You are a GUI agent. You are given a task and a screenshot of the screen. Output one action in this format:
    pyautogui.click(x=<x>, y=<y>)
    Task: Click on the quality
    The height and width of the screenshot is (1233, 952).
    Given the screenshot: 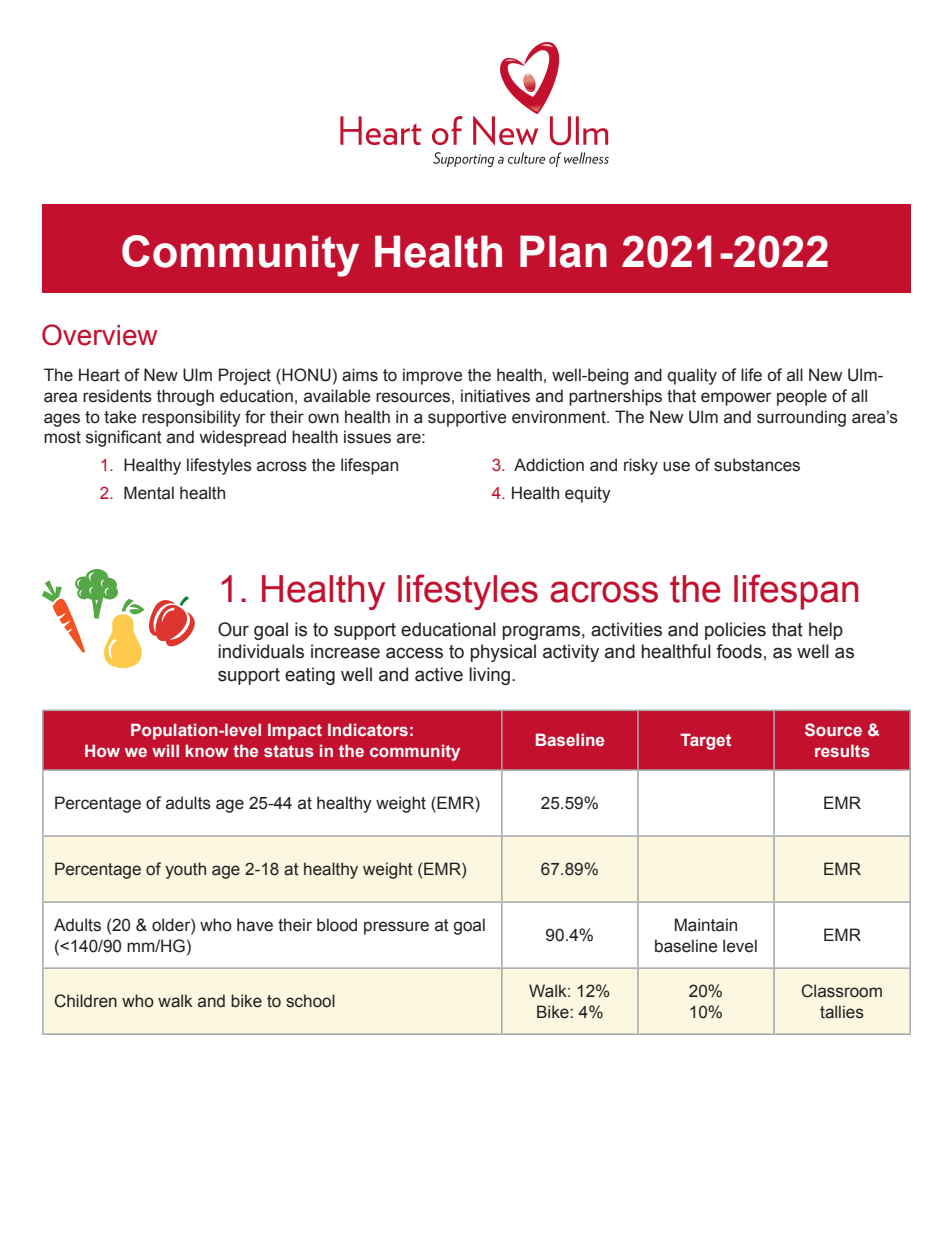 What is the action you would take?
    pyautogui.click(x=692, y=376)
